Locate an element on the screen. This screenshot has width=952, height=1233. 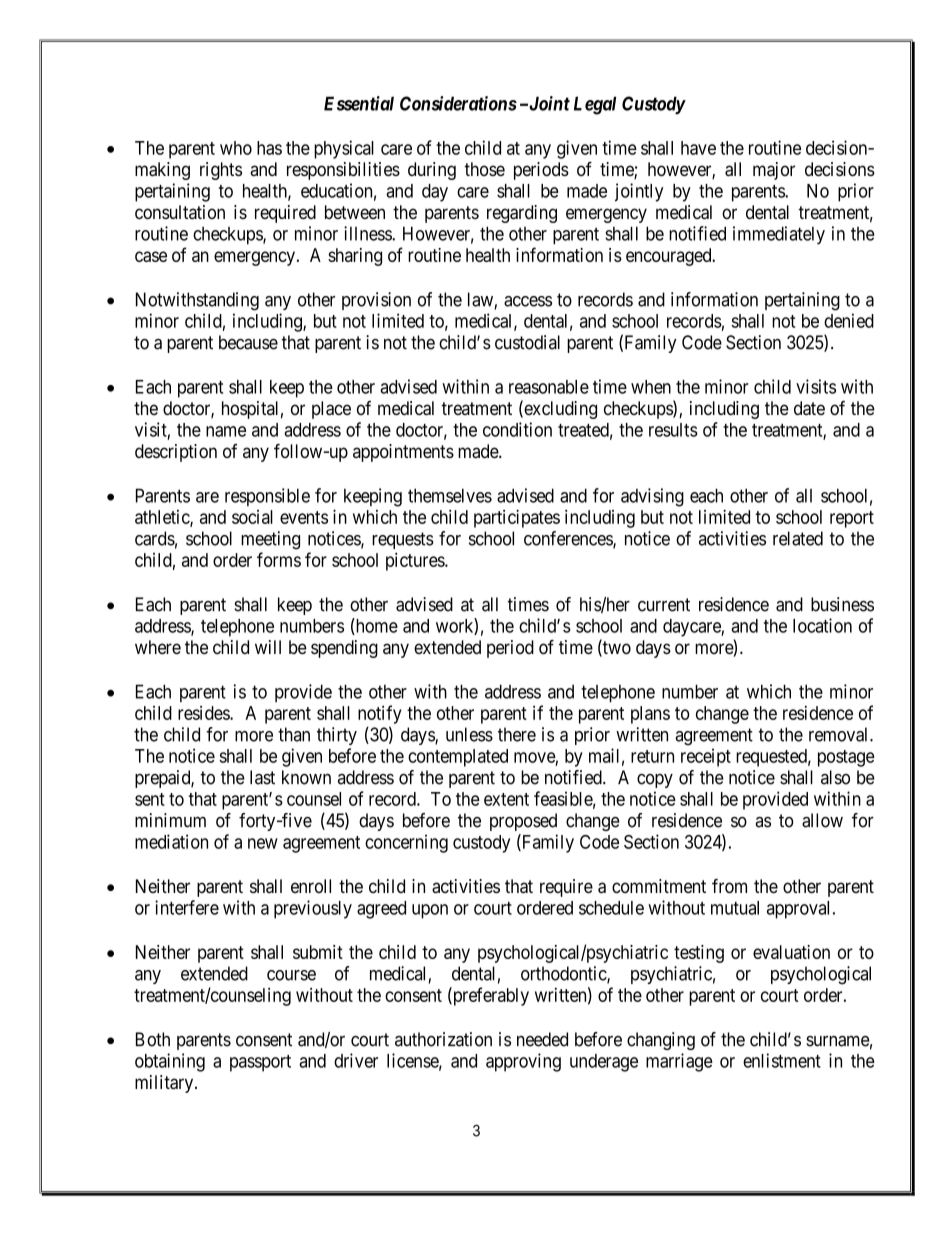
forms is located at coordinates (279, 559).
